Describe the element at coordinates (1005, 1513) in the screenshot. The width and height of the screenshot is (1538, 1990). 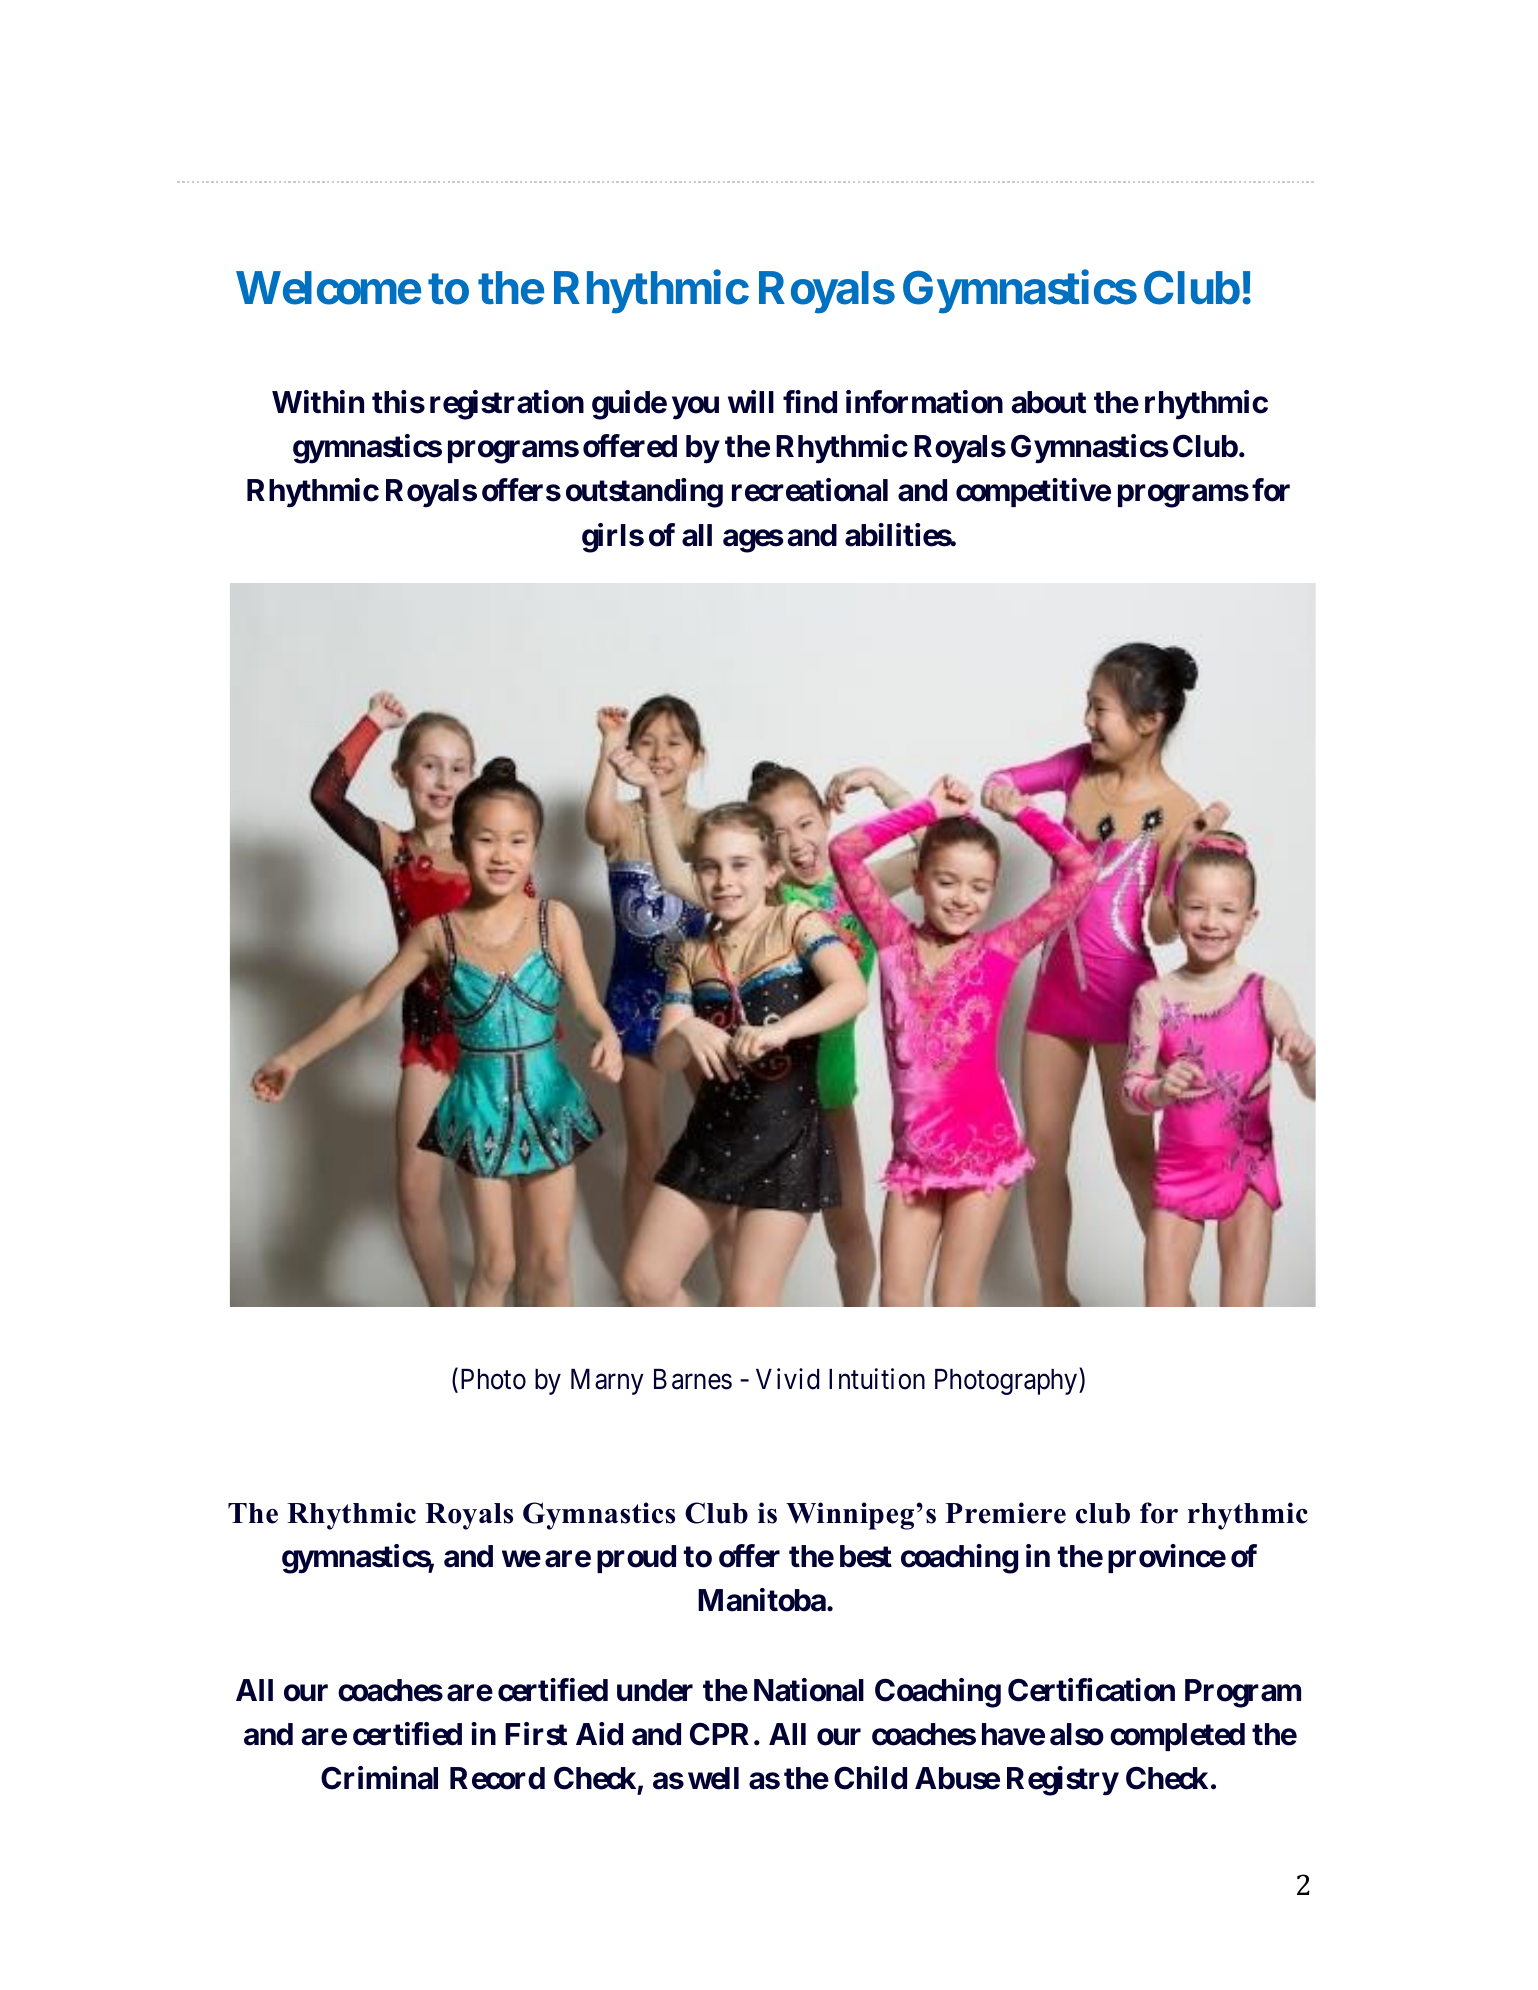
I see `Premiere` at that location.
